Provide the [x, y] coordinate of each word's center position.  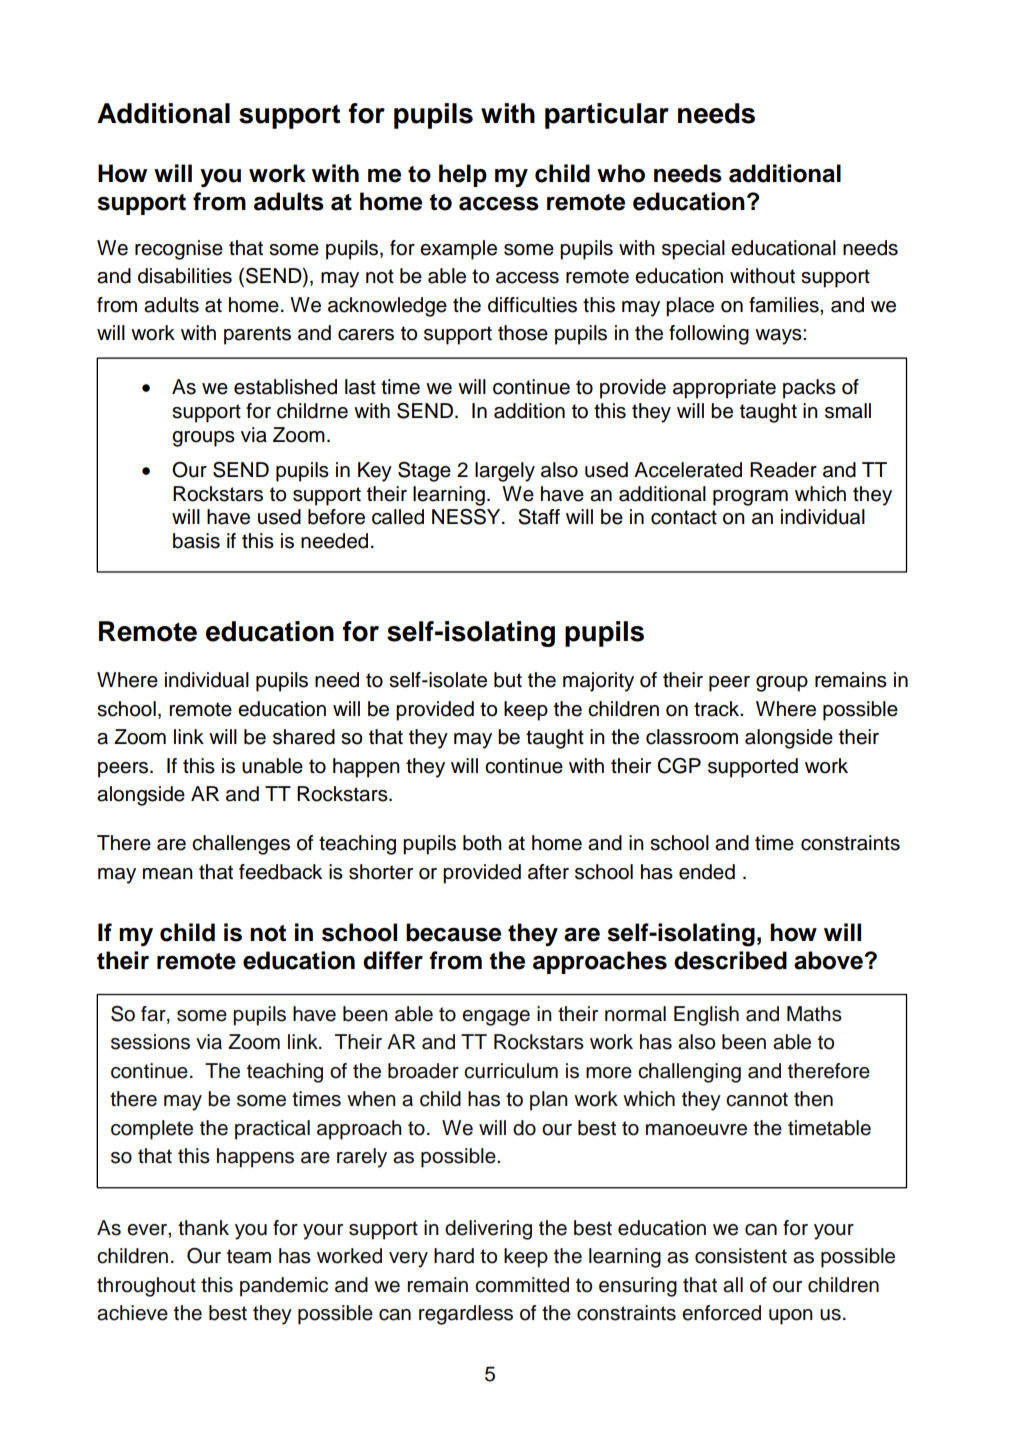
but [508, 680]
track [718, 709]
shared [304, 737]
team [249, 1256]
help [463, 175]
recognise [179, 250]
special [693, 250]
